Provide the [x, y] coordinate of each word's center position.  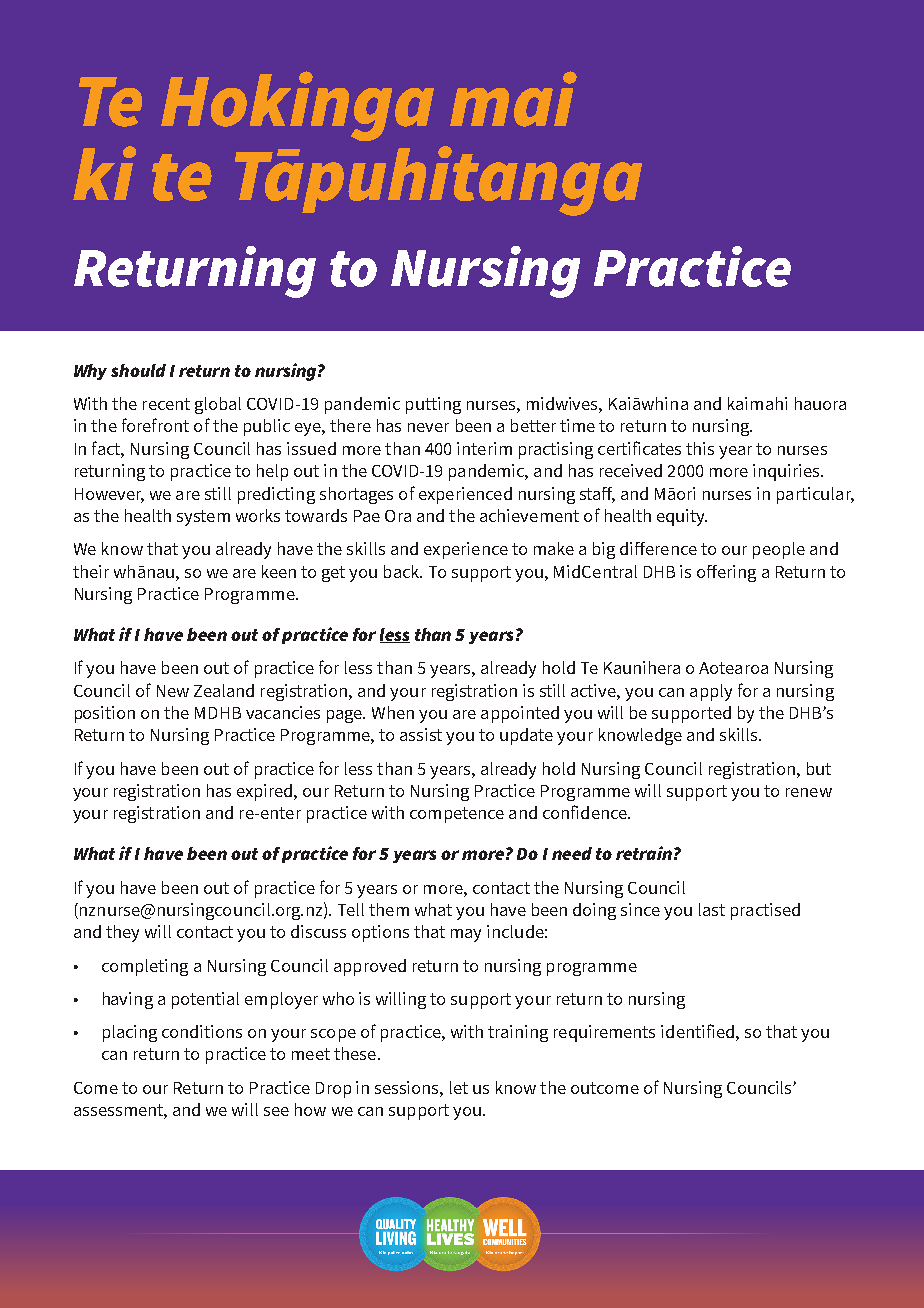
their [91, 571]
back [403, 571]
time [577, 425]
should [138, 370]
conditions [202, 1031]
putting [433, 405]
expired [266, 792]
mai [513, 99]
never [428, 427]
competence [457, 815]
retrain [644, 853]
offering [726, 573]
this [700, 448]
